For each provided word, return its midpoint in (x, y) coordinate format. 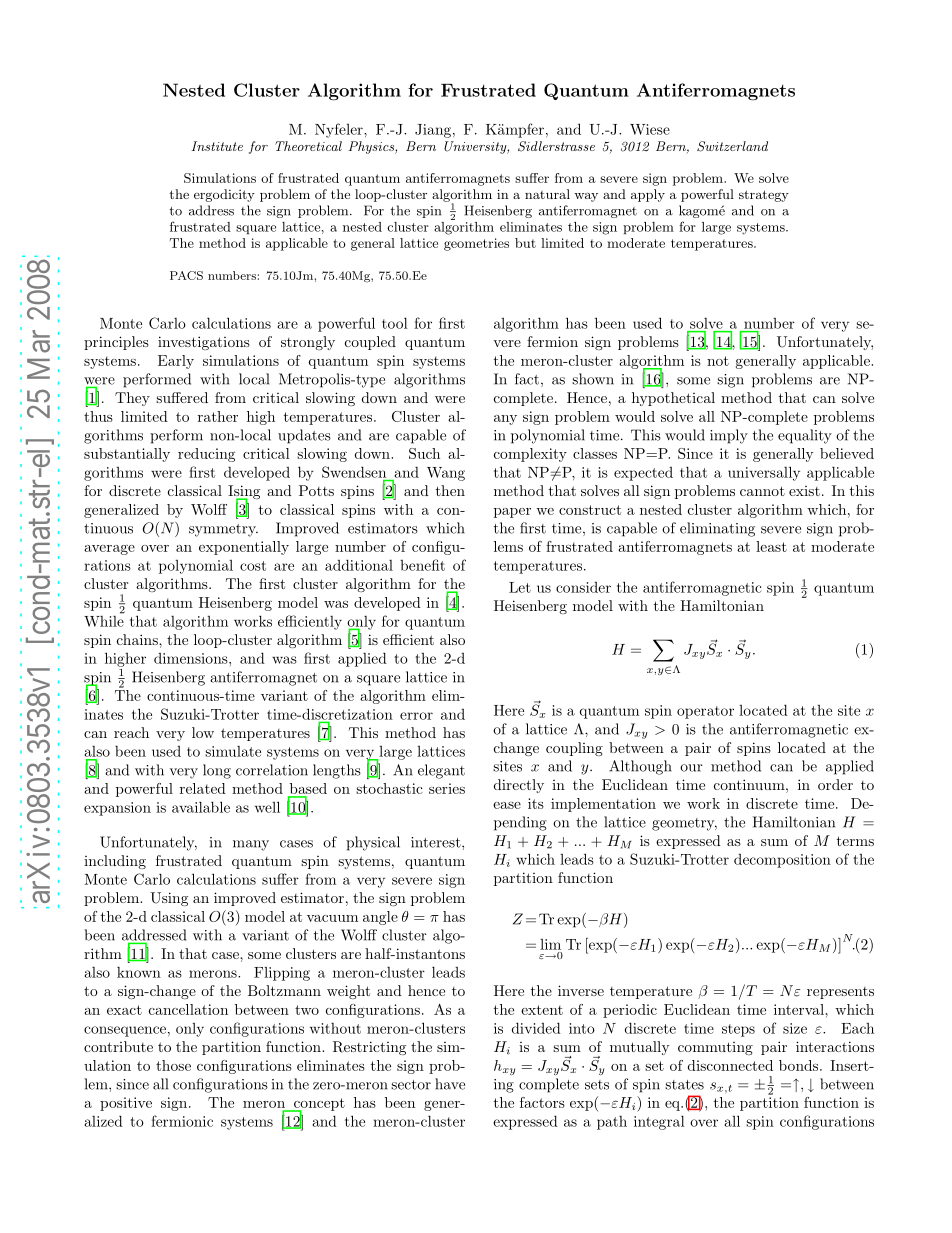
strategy (764, 196)
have (450, 1084)
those (173, 1065)
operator (705, 712)
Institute (217, 146)
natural (547, 194)
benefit (422, 565)
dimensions (192, 658)
